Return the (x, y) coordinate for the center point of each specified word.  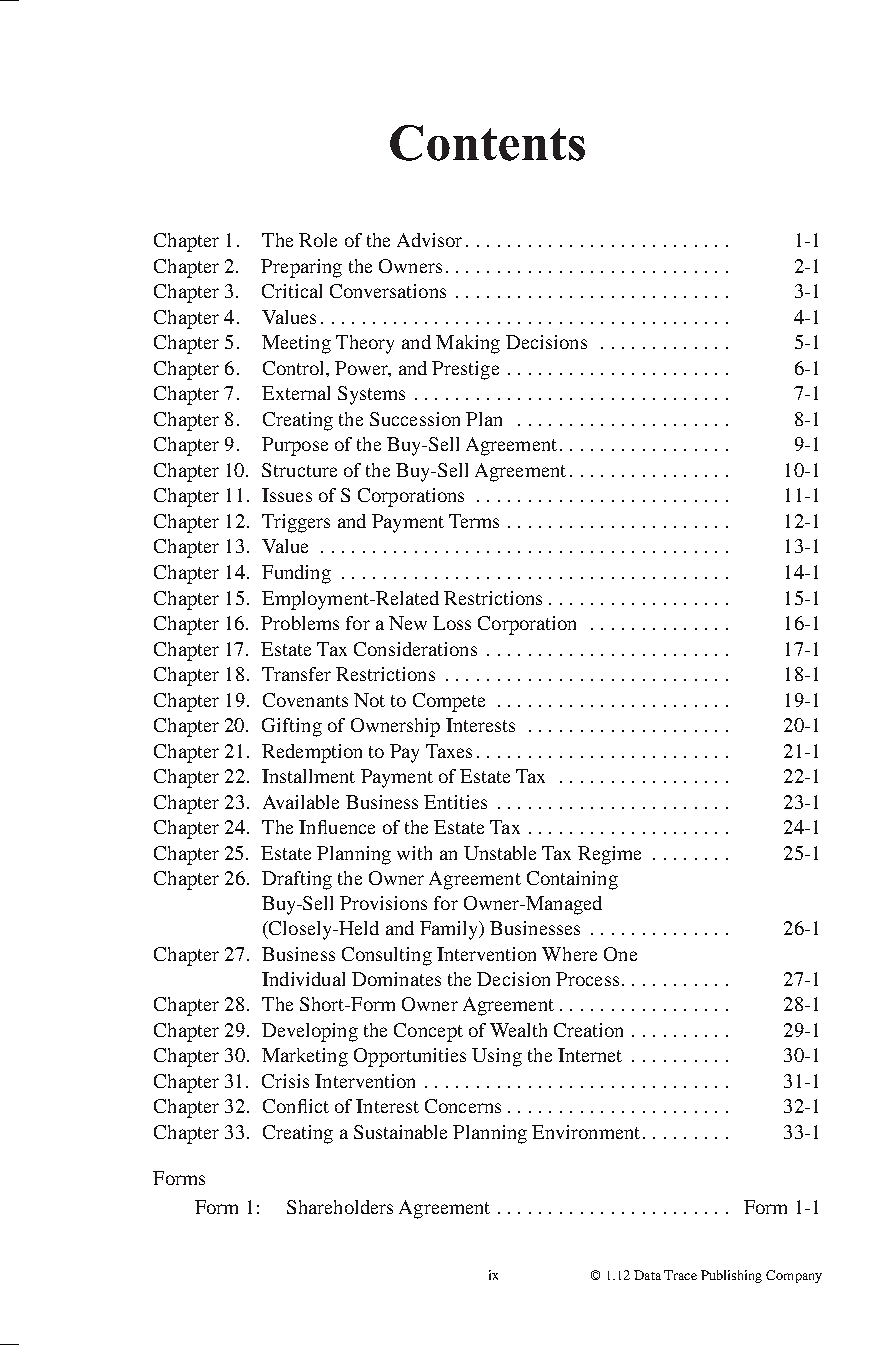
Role (318, 240)
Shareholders (340, 1207)
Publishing (731, 1276)
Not (369, 700)
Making (468, 344)
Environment (586, 1132)
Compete (449, 702)
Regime (609, 855)
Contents (487, 143)
